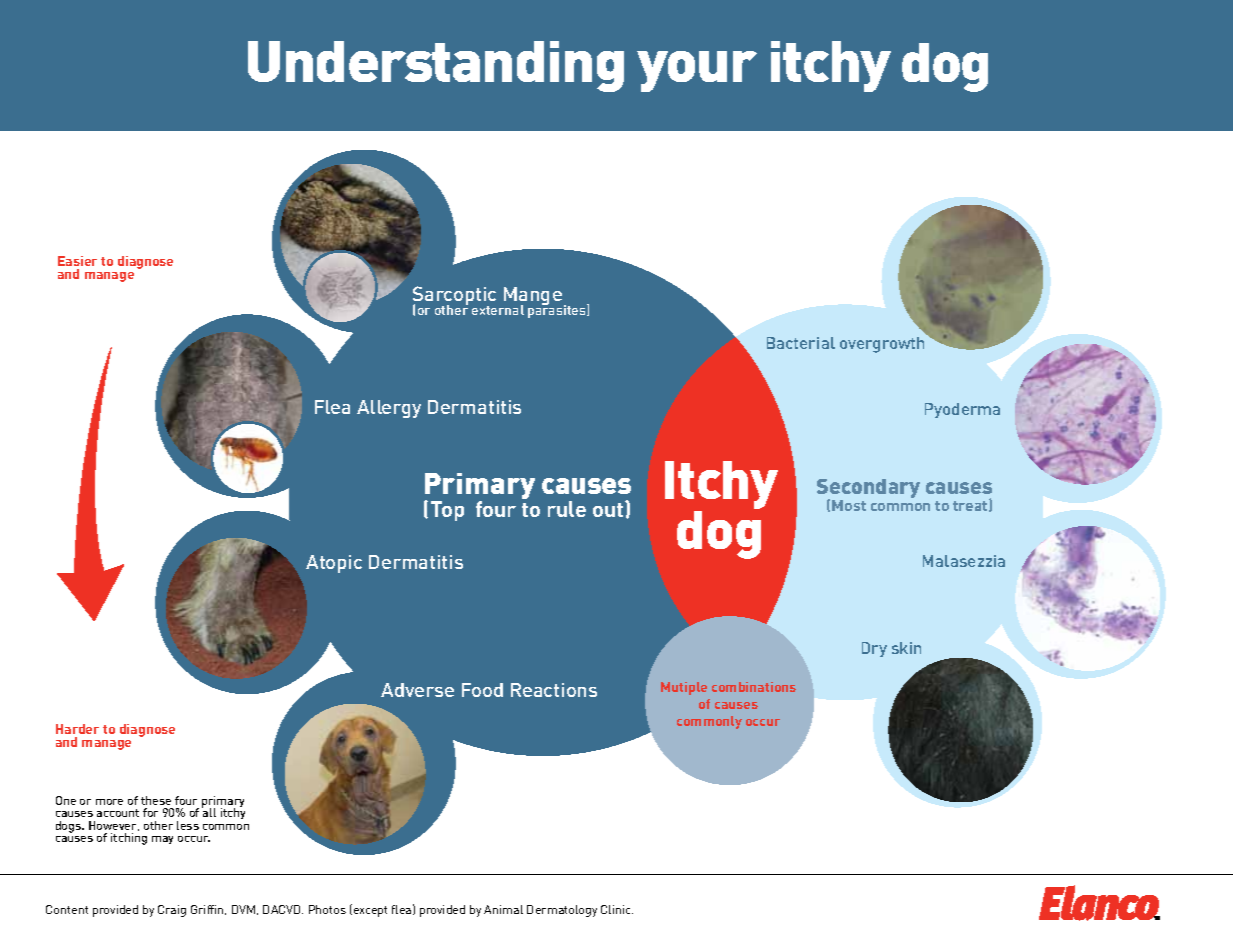  What do you see at coordinates (334, 564) in the page?
I see `Atopic` at bounding box center [334, 564].
